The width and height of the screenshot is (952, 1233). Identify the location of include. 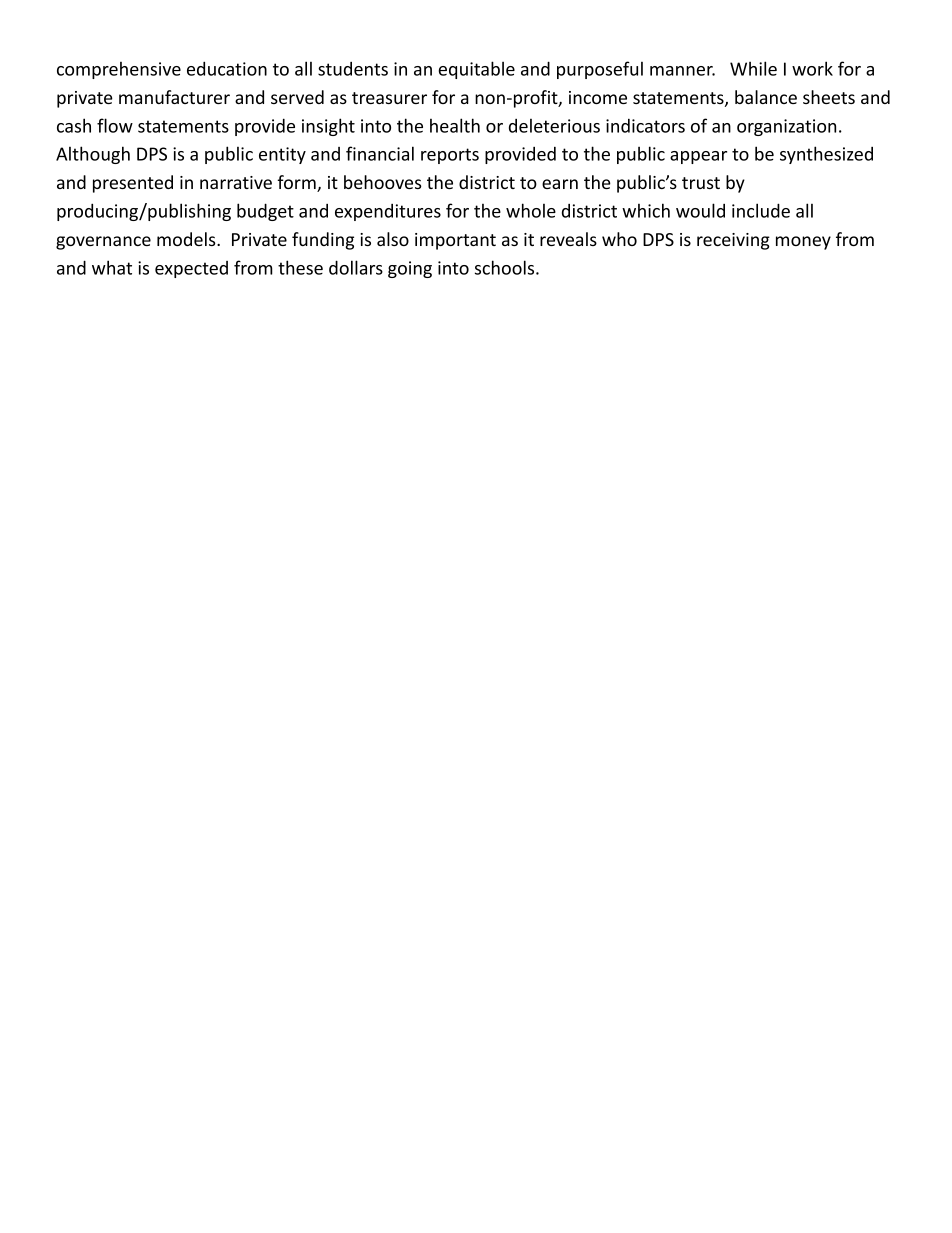
(761, 210).
